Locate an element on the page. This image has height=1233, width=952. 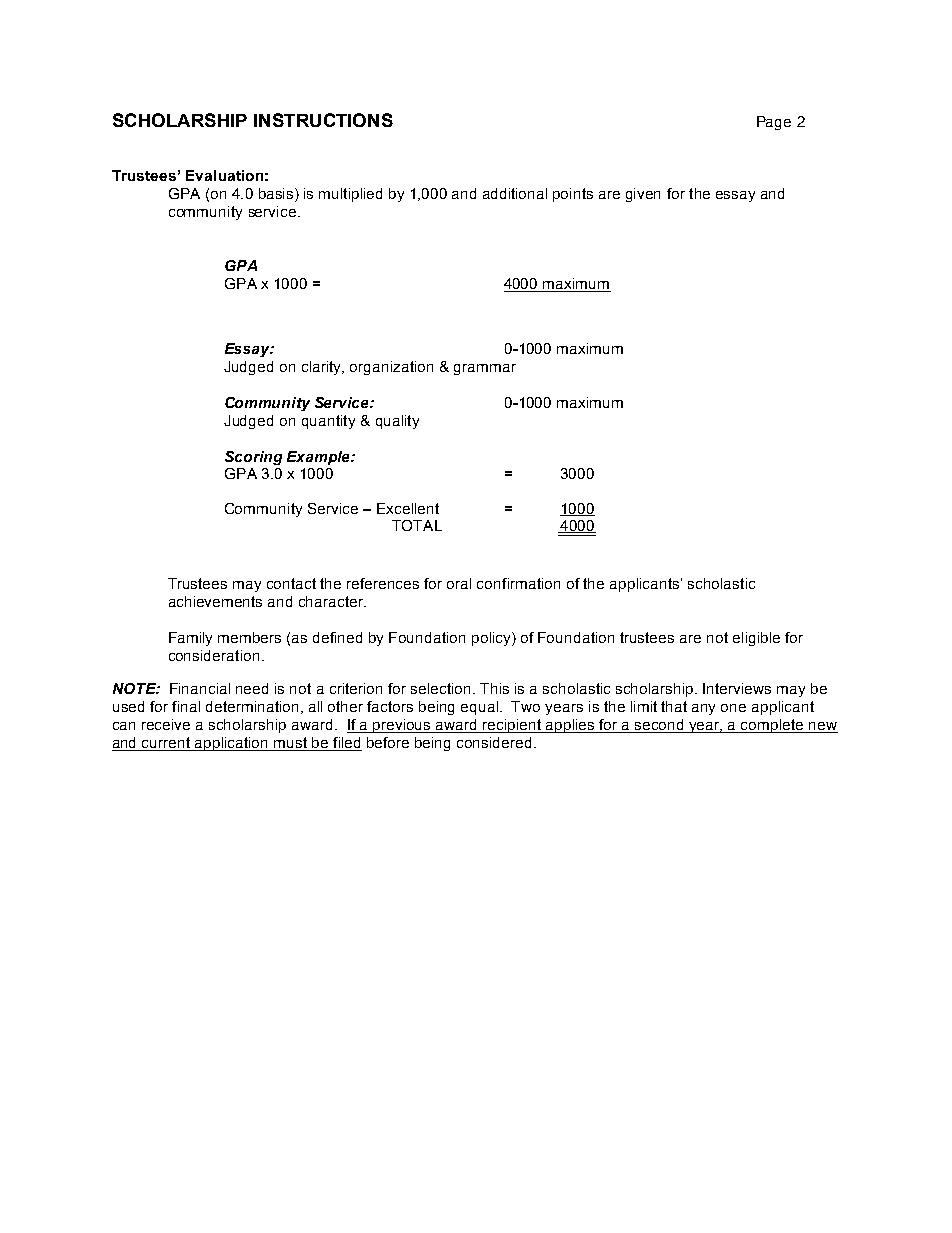
quality is located at coordinates (397, 422).
